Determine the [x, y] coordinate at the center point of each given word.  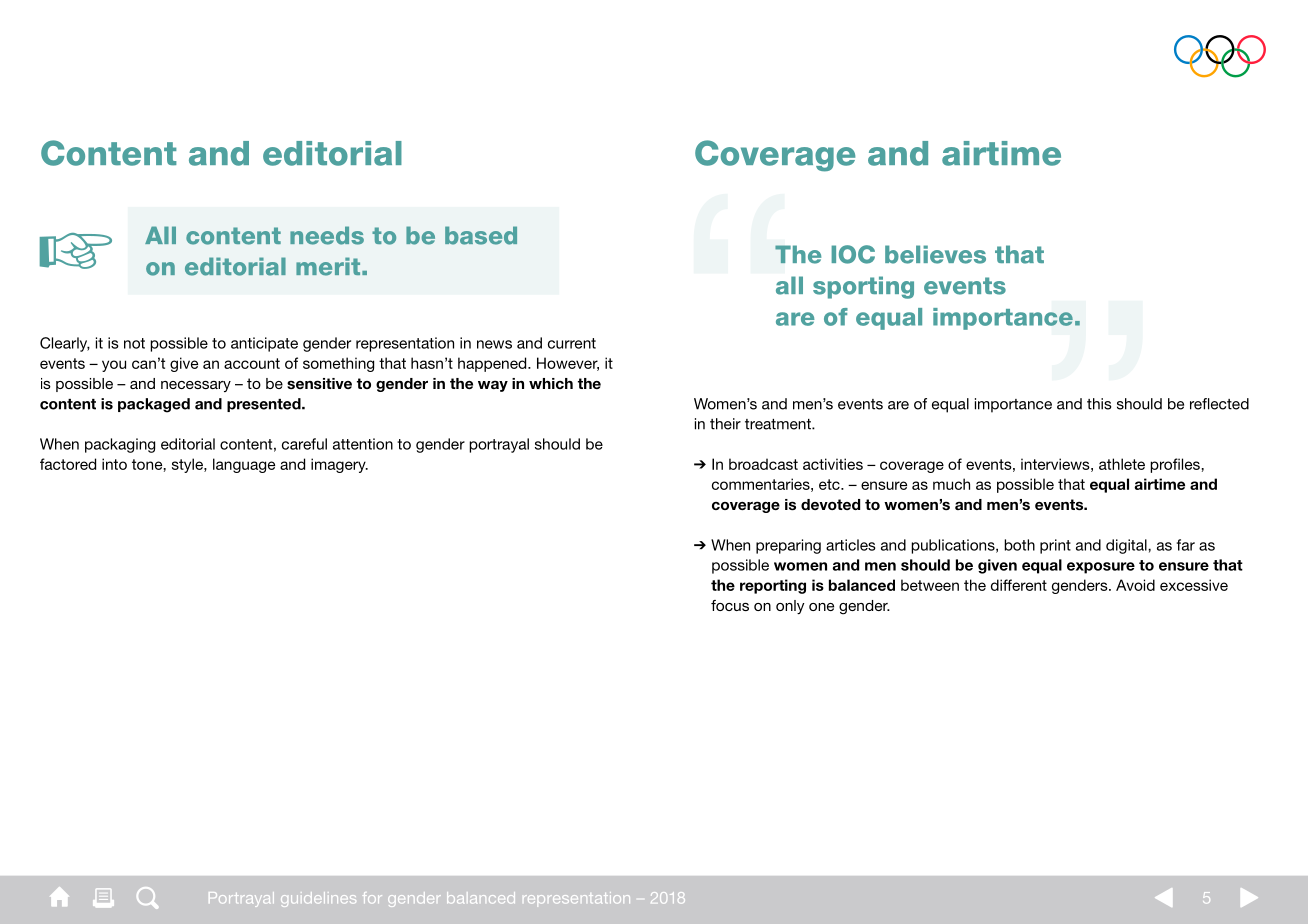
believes [935, 254]
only [790, 607]
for [372, 897]
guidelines [318, 899]
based [481, 235]
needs [327, 235]
